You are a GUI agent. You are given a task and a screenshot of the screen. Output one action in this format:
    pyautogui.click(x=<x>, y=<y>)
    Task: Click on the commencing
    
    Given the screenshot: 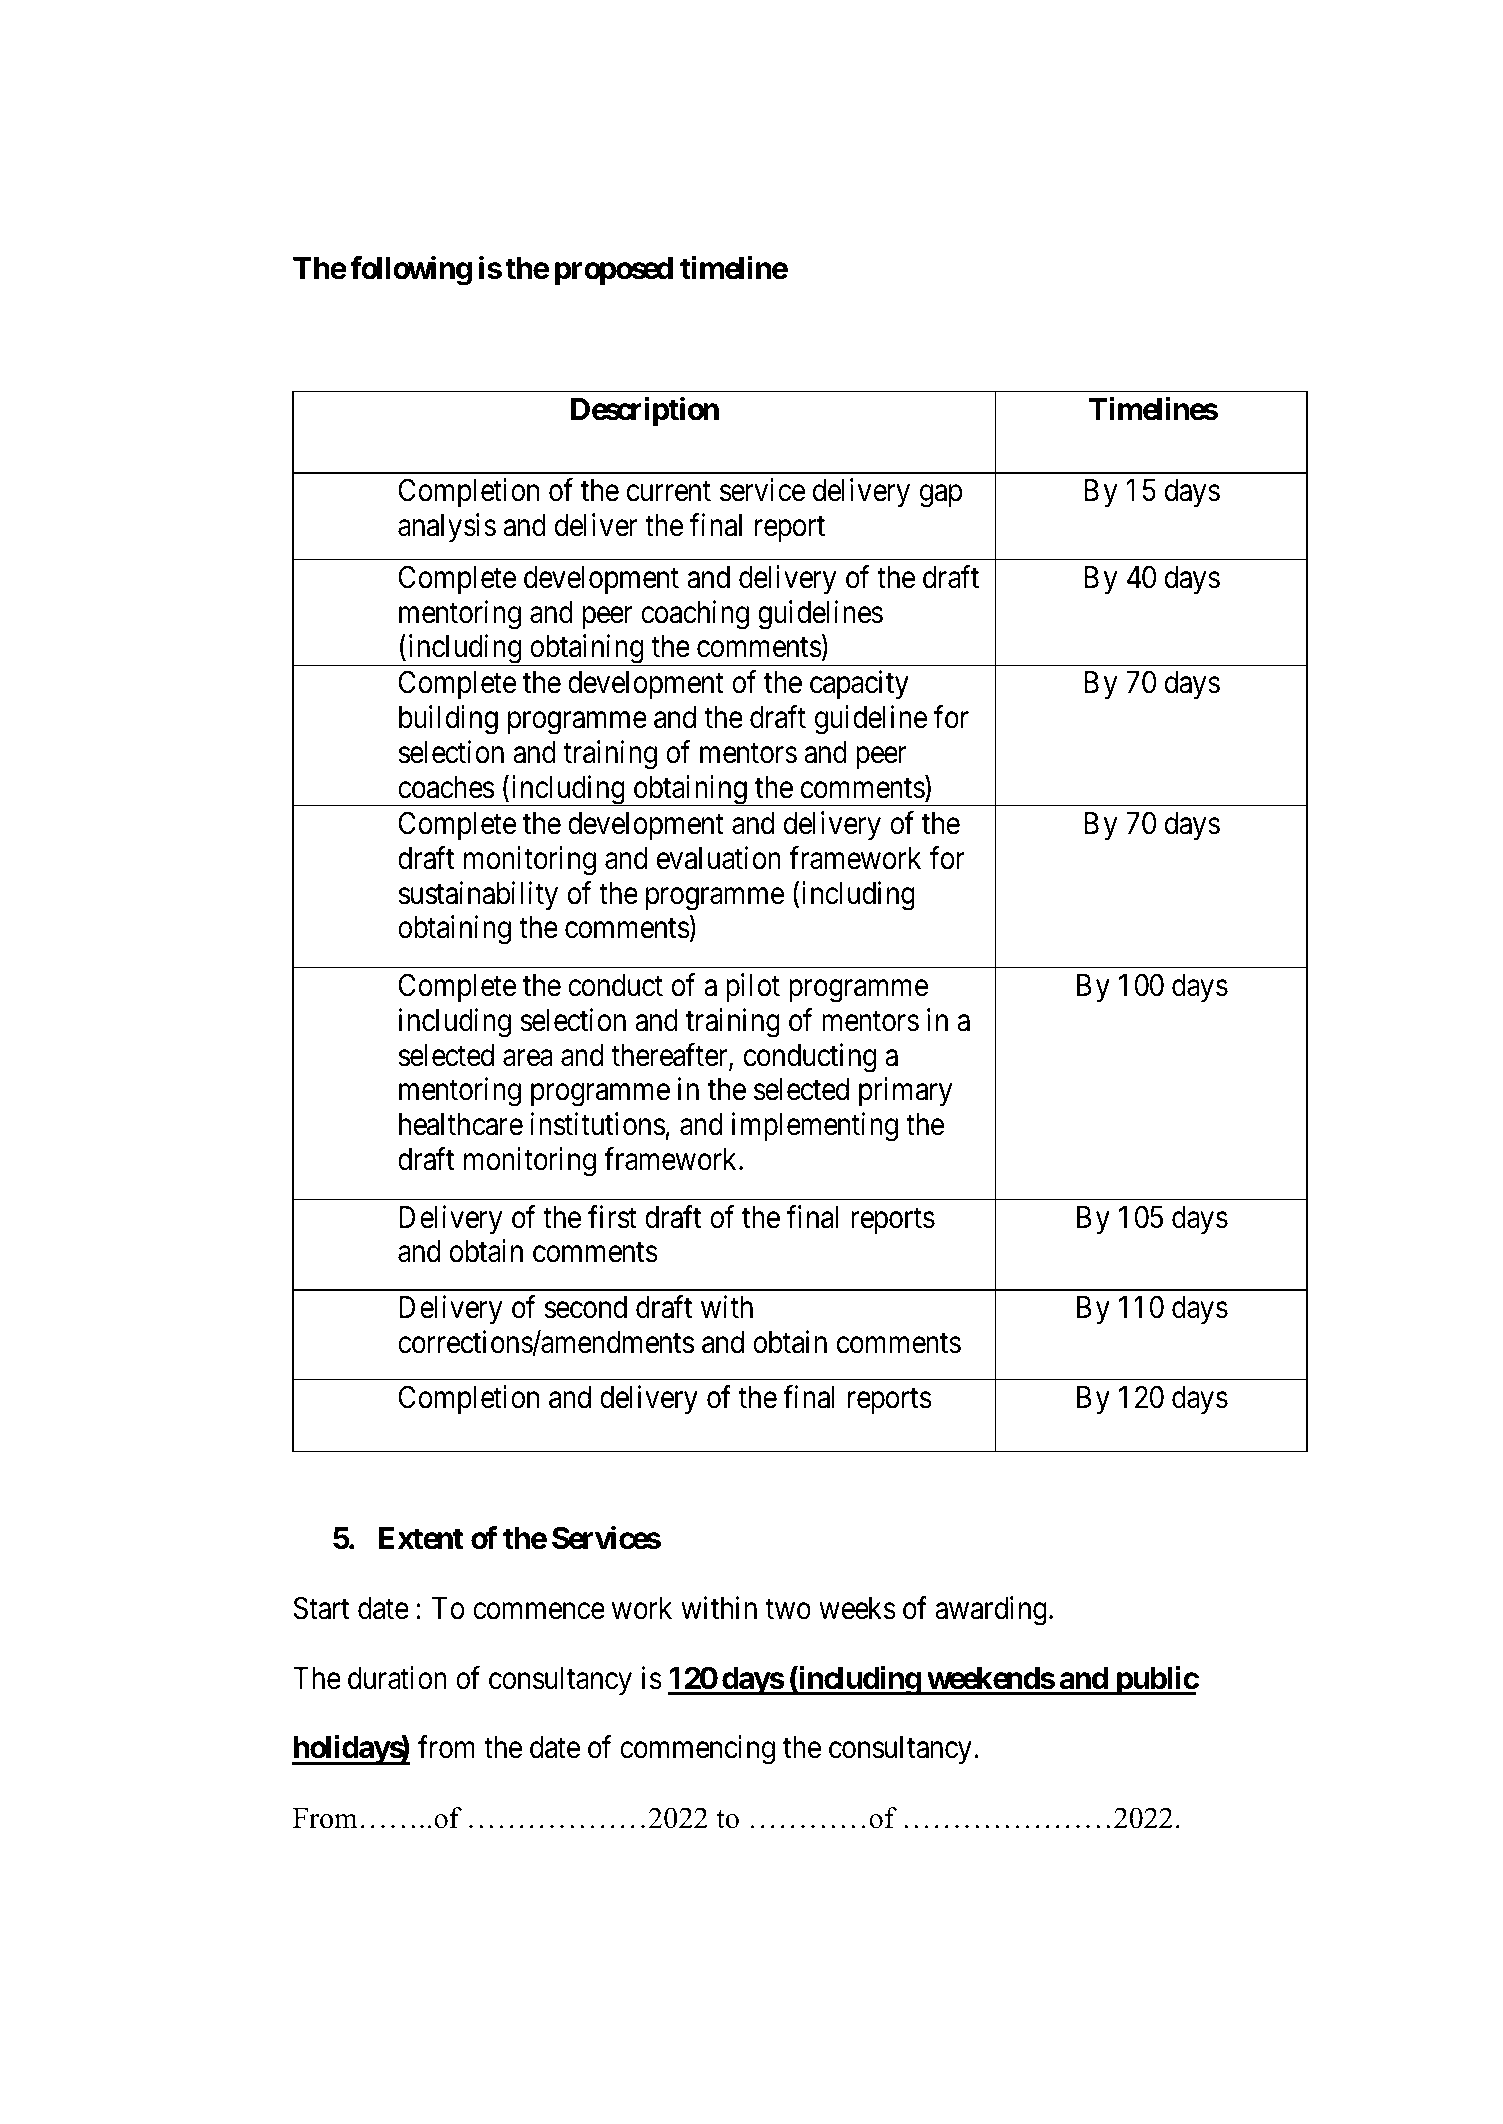 What is the action you would take?
    pyautogui.click(x=697, y=1750)
